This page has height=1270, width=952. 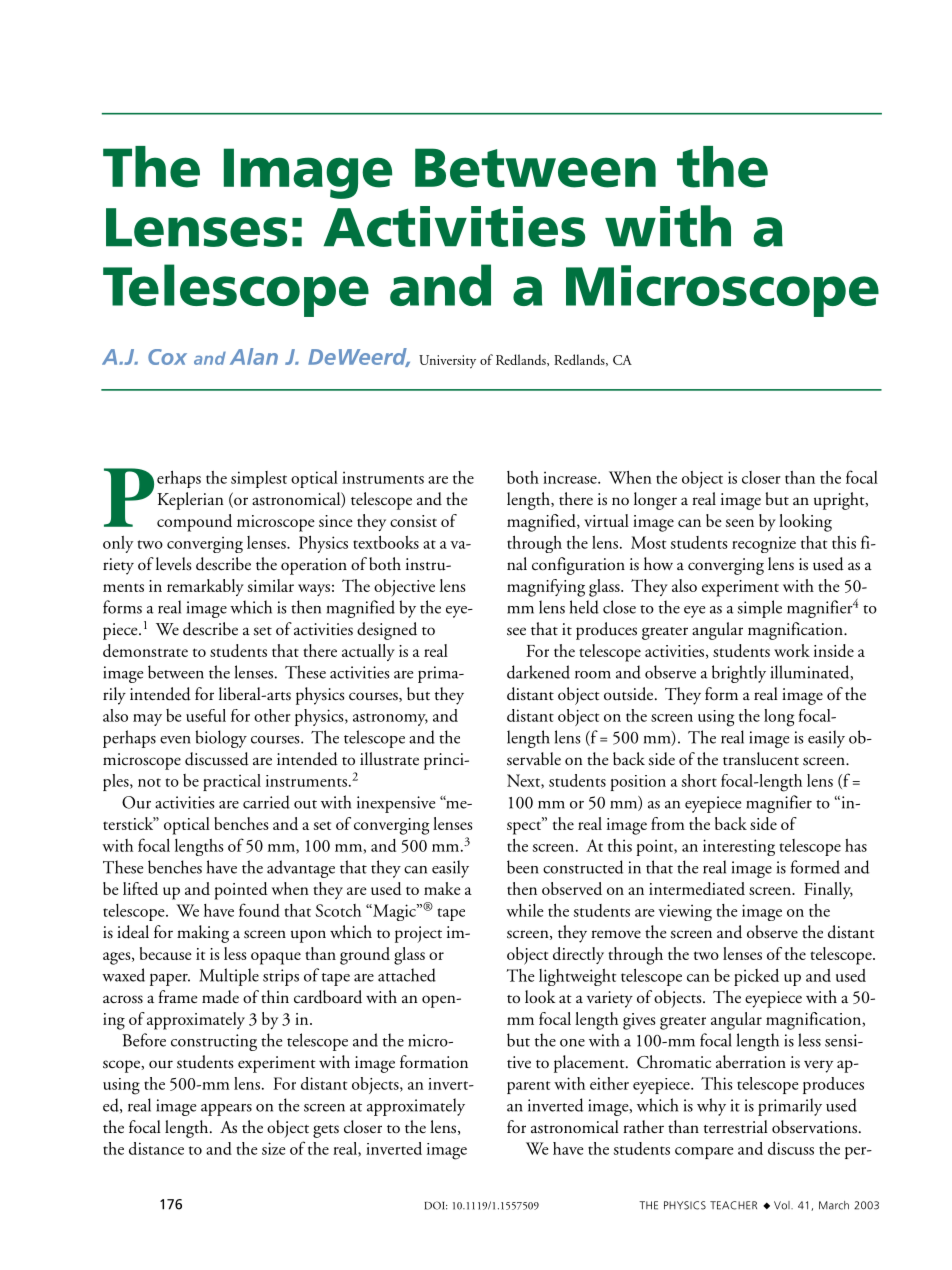 I want to click on distance, so click(x=156, y=1148).
